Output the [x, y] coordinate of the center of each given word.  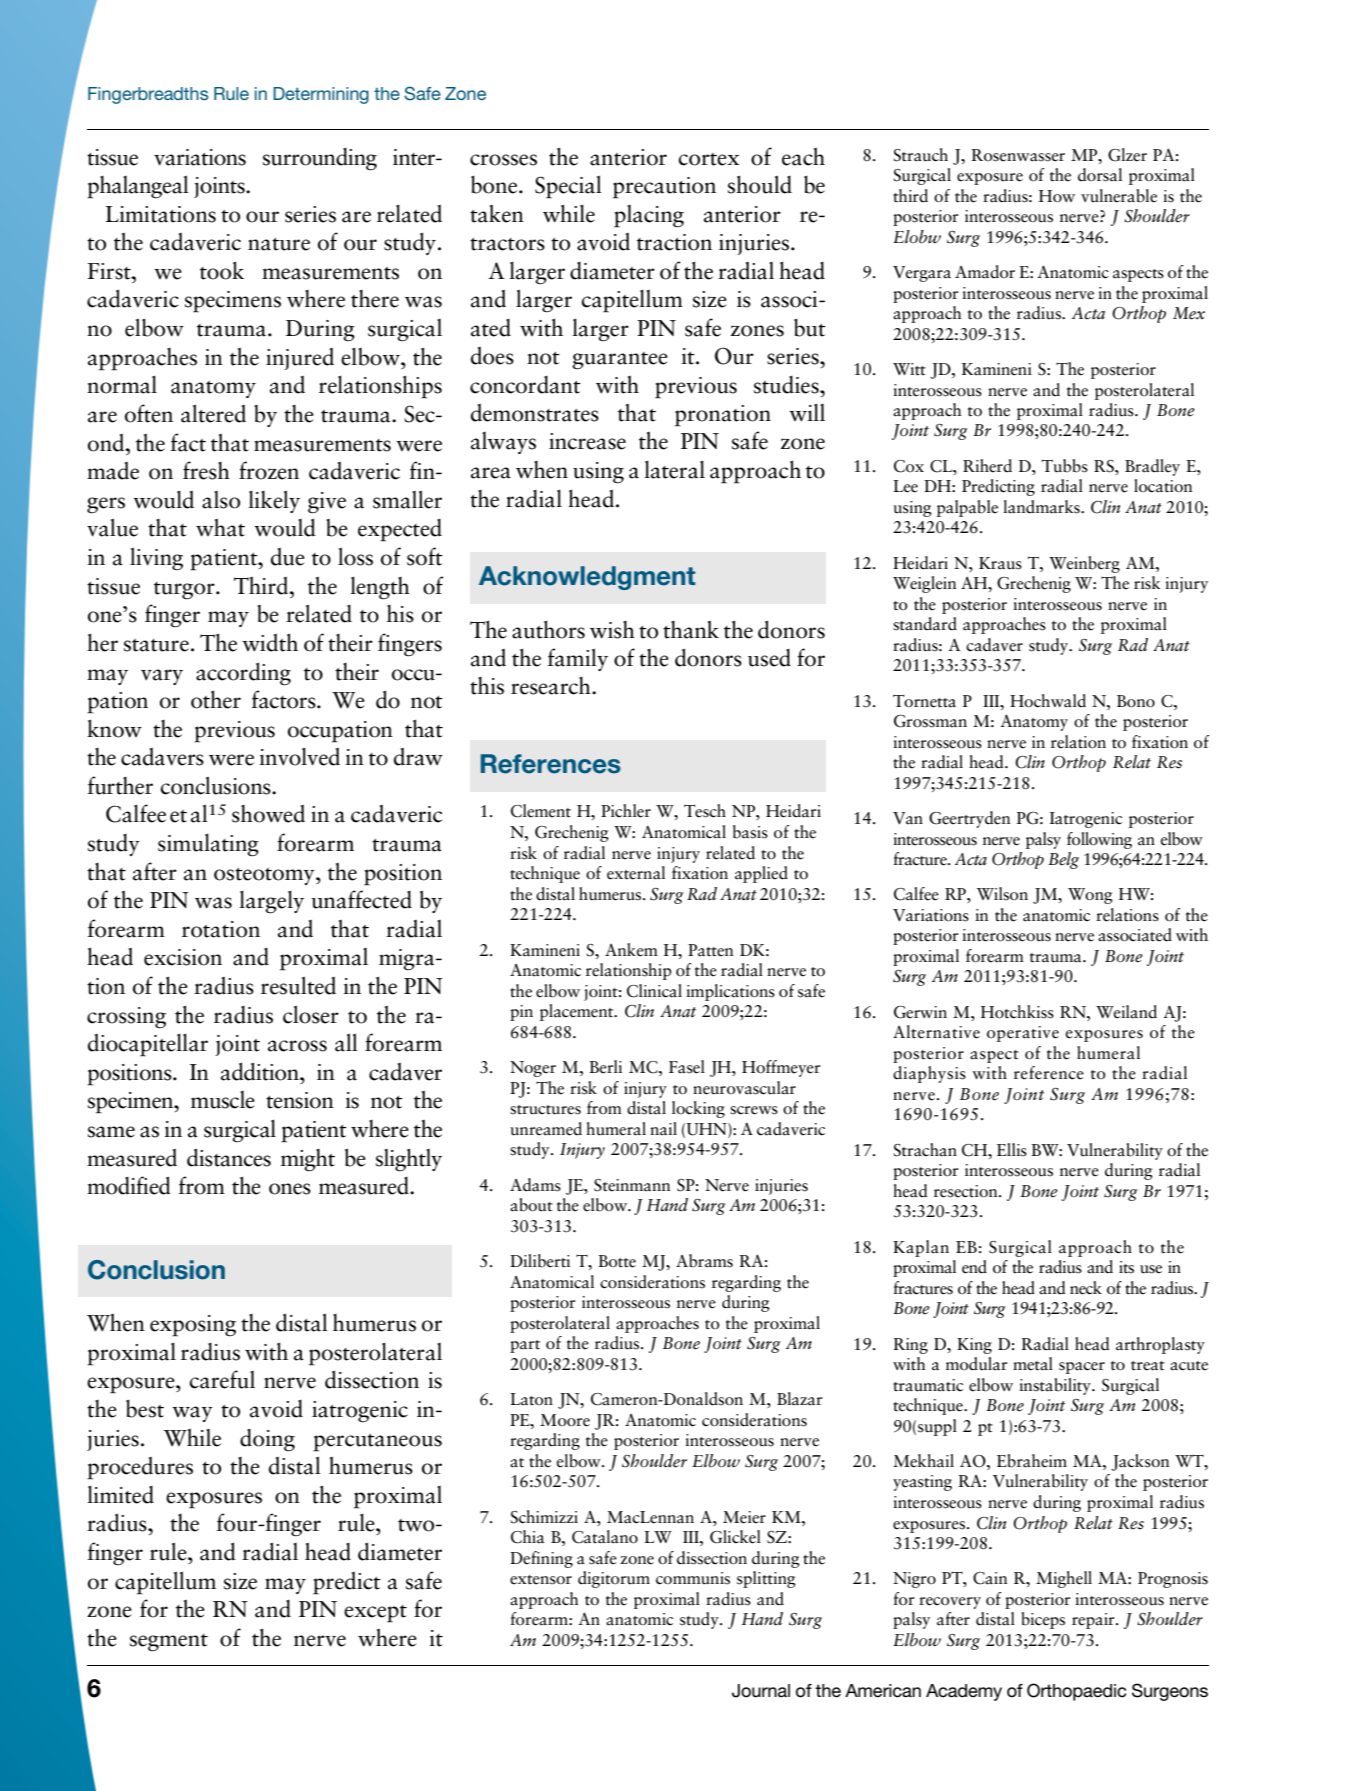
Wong [1090, 896]
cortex [709, 159]
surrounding [320, 159]
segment [169, 1643]
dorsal [1100, 175]
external [636, 873]
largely [271, 902]
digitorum [614, 1579]
